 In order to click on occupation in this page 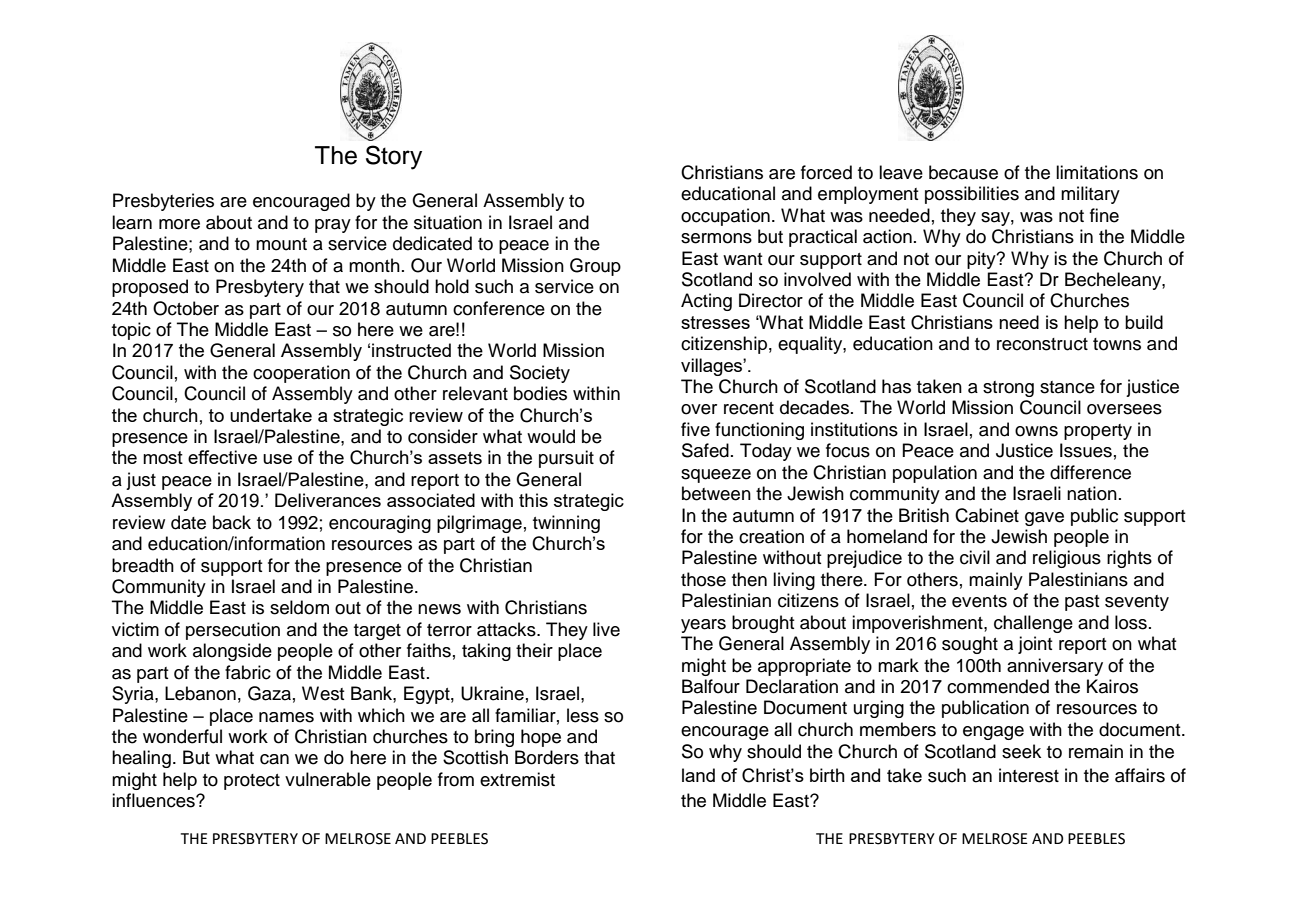, I will do `click(725, 217)`.
